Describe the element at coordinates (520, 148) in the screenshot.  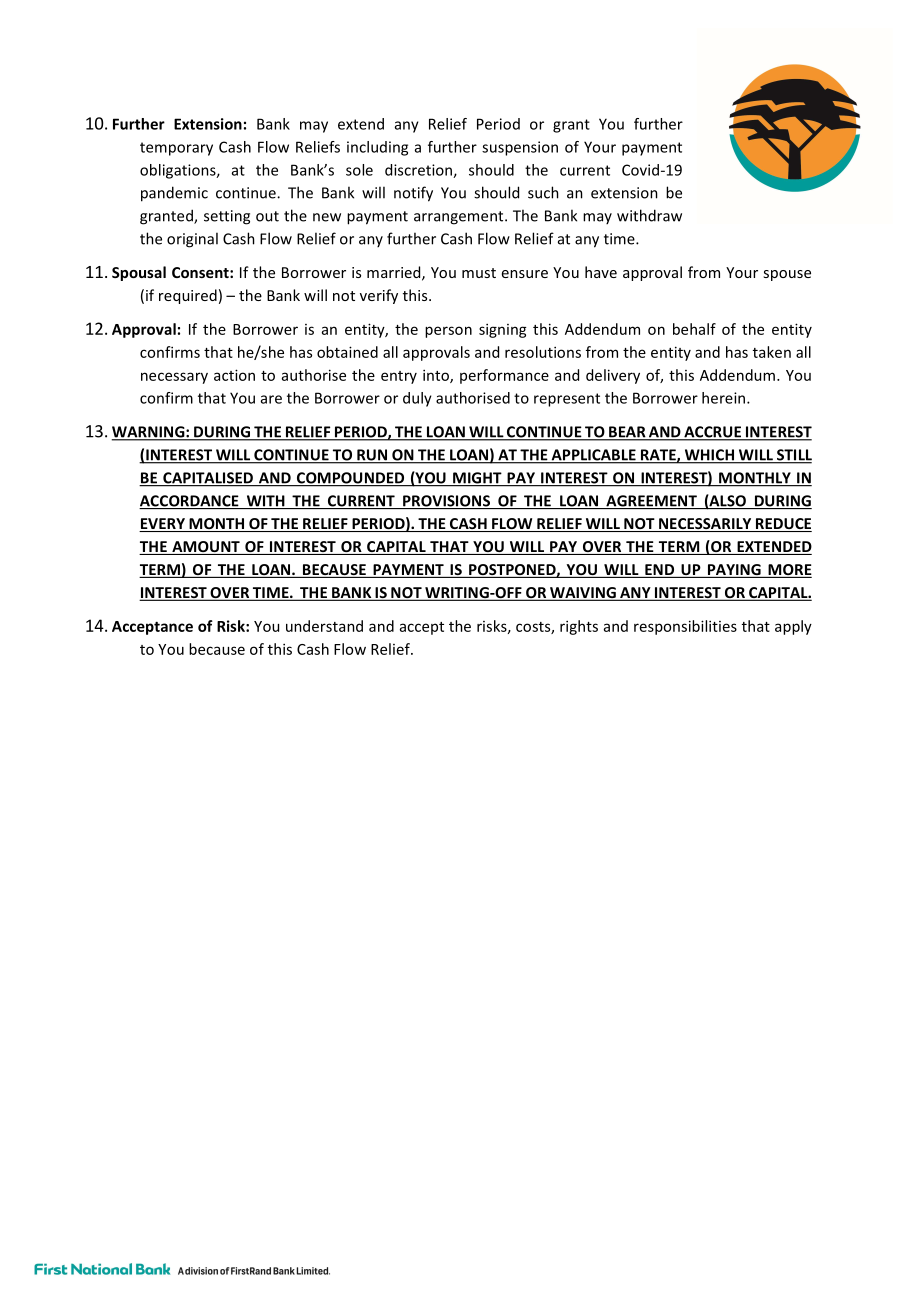
I see `suspension` at that location.
